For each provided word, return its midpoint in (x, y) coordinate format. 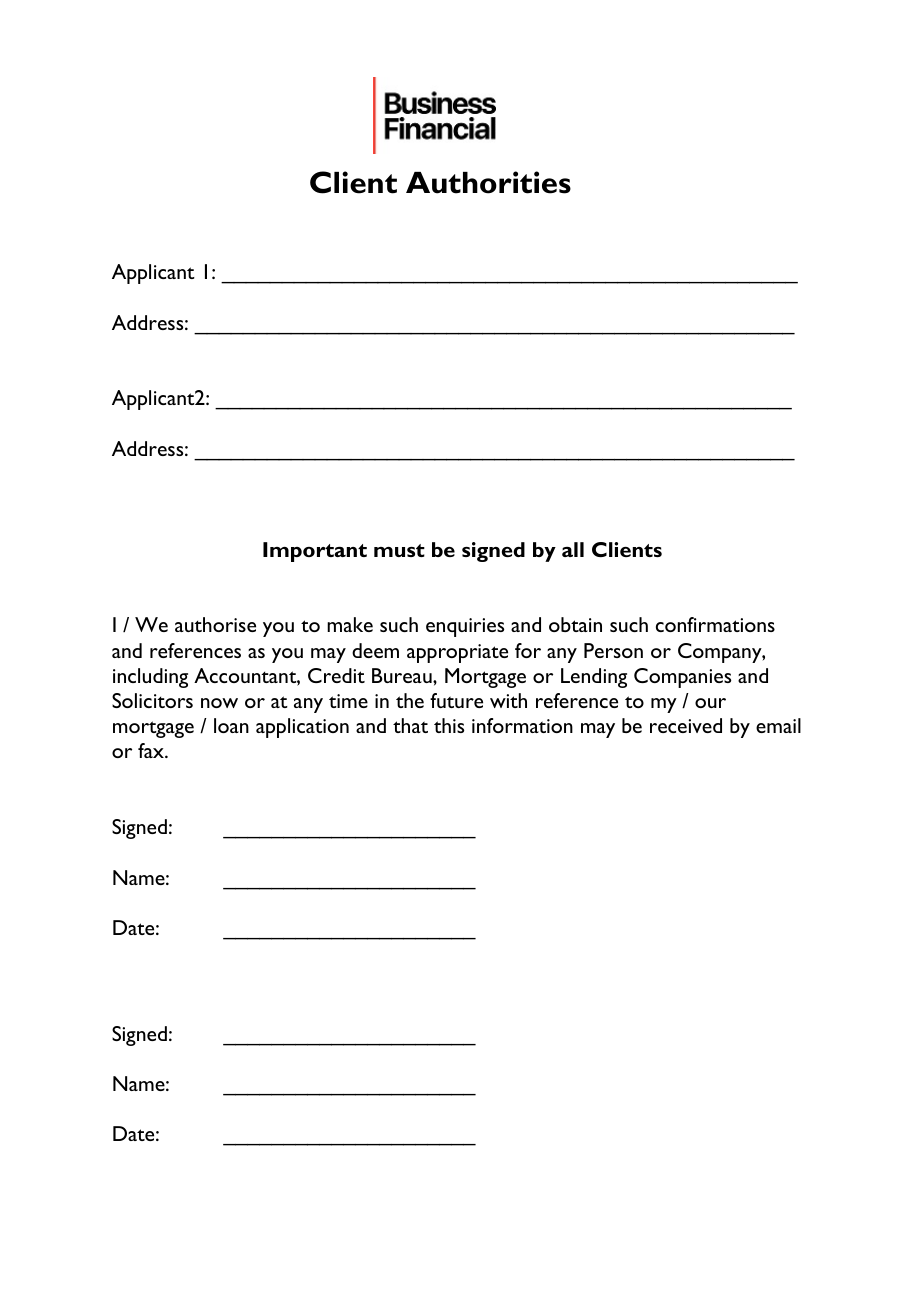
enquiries (465, 627)
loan (231, 725)
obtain (575, 624)
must (399, 550)
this (449, 725)
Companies (682, 678)
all (573, 549)
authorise (215, 624)
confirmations (715, 624)
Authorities (488, 182)
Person (613, 650)
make (350, 624)
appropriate (457, 653)
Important (315, 552)
